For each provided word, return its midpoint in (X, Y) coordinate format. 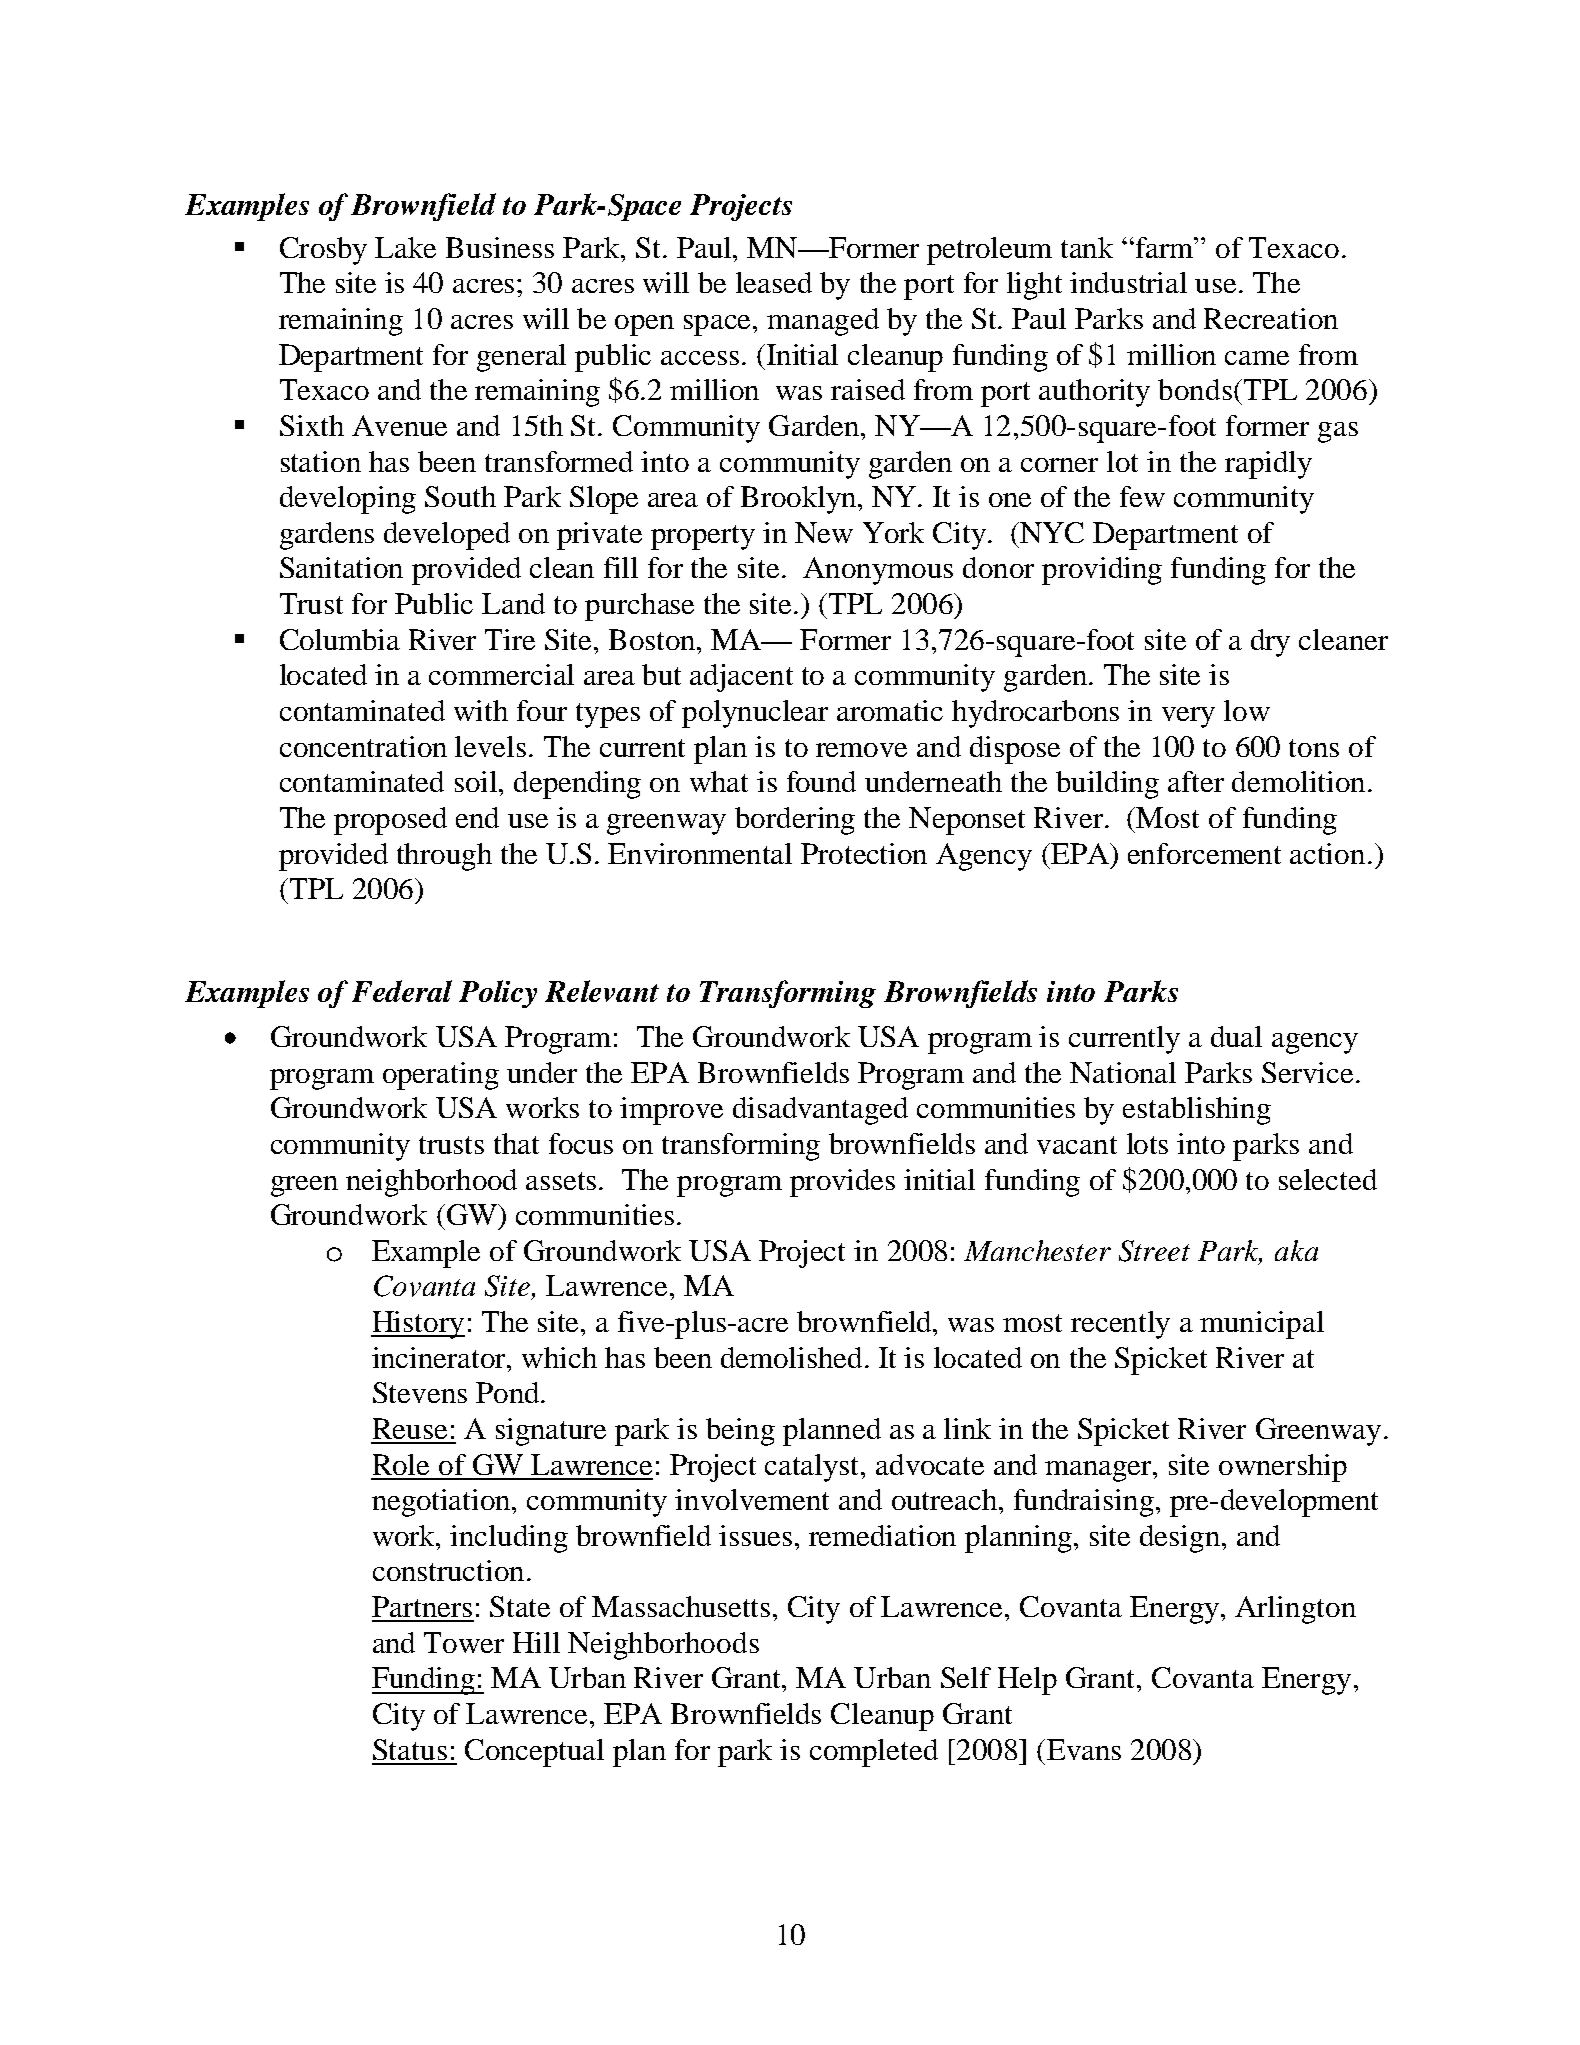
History (418, 1325)
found (821, 781)
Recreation (1271, 318)
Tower (464, 1642)
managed (823, 322)
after (1196, 781)
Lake (405, 247)
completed (874, 1753)
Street (1154, 1251)
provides (842, 1183)
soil (477, 781)
